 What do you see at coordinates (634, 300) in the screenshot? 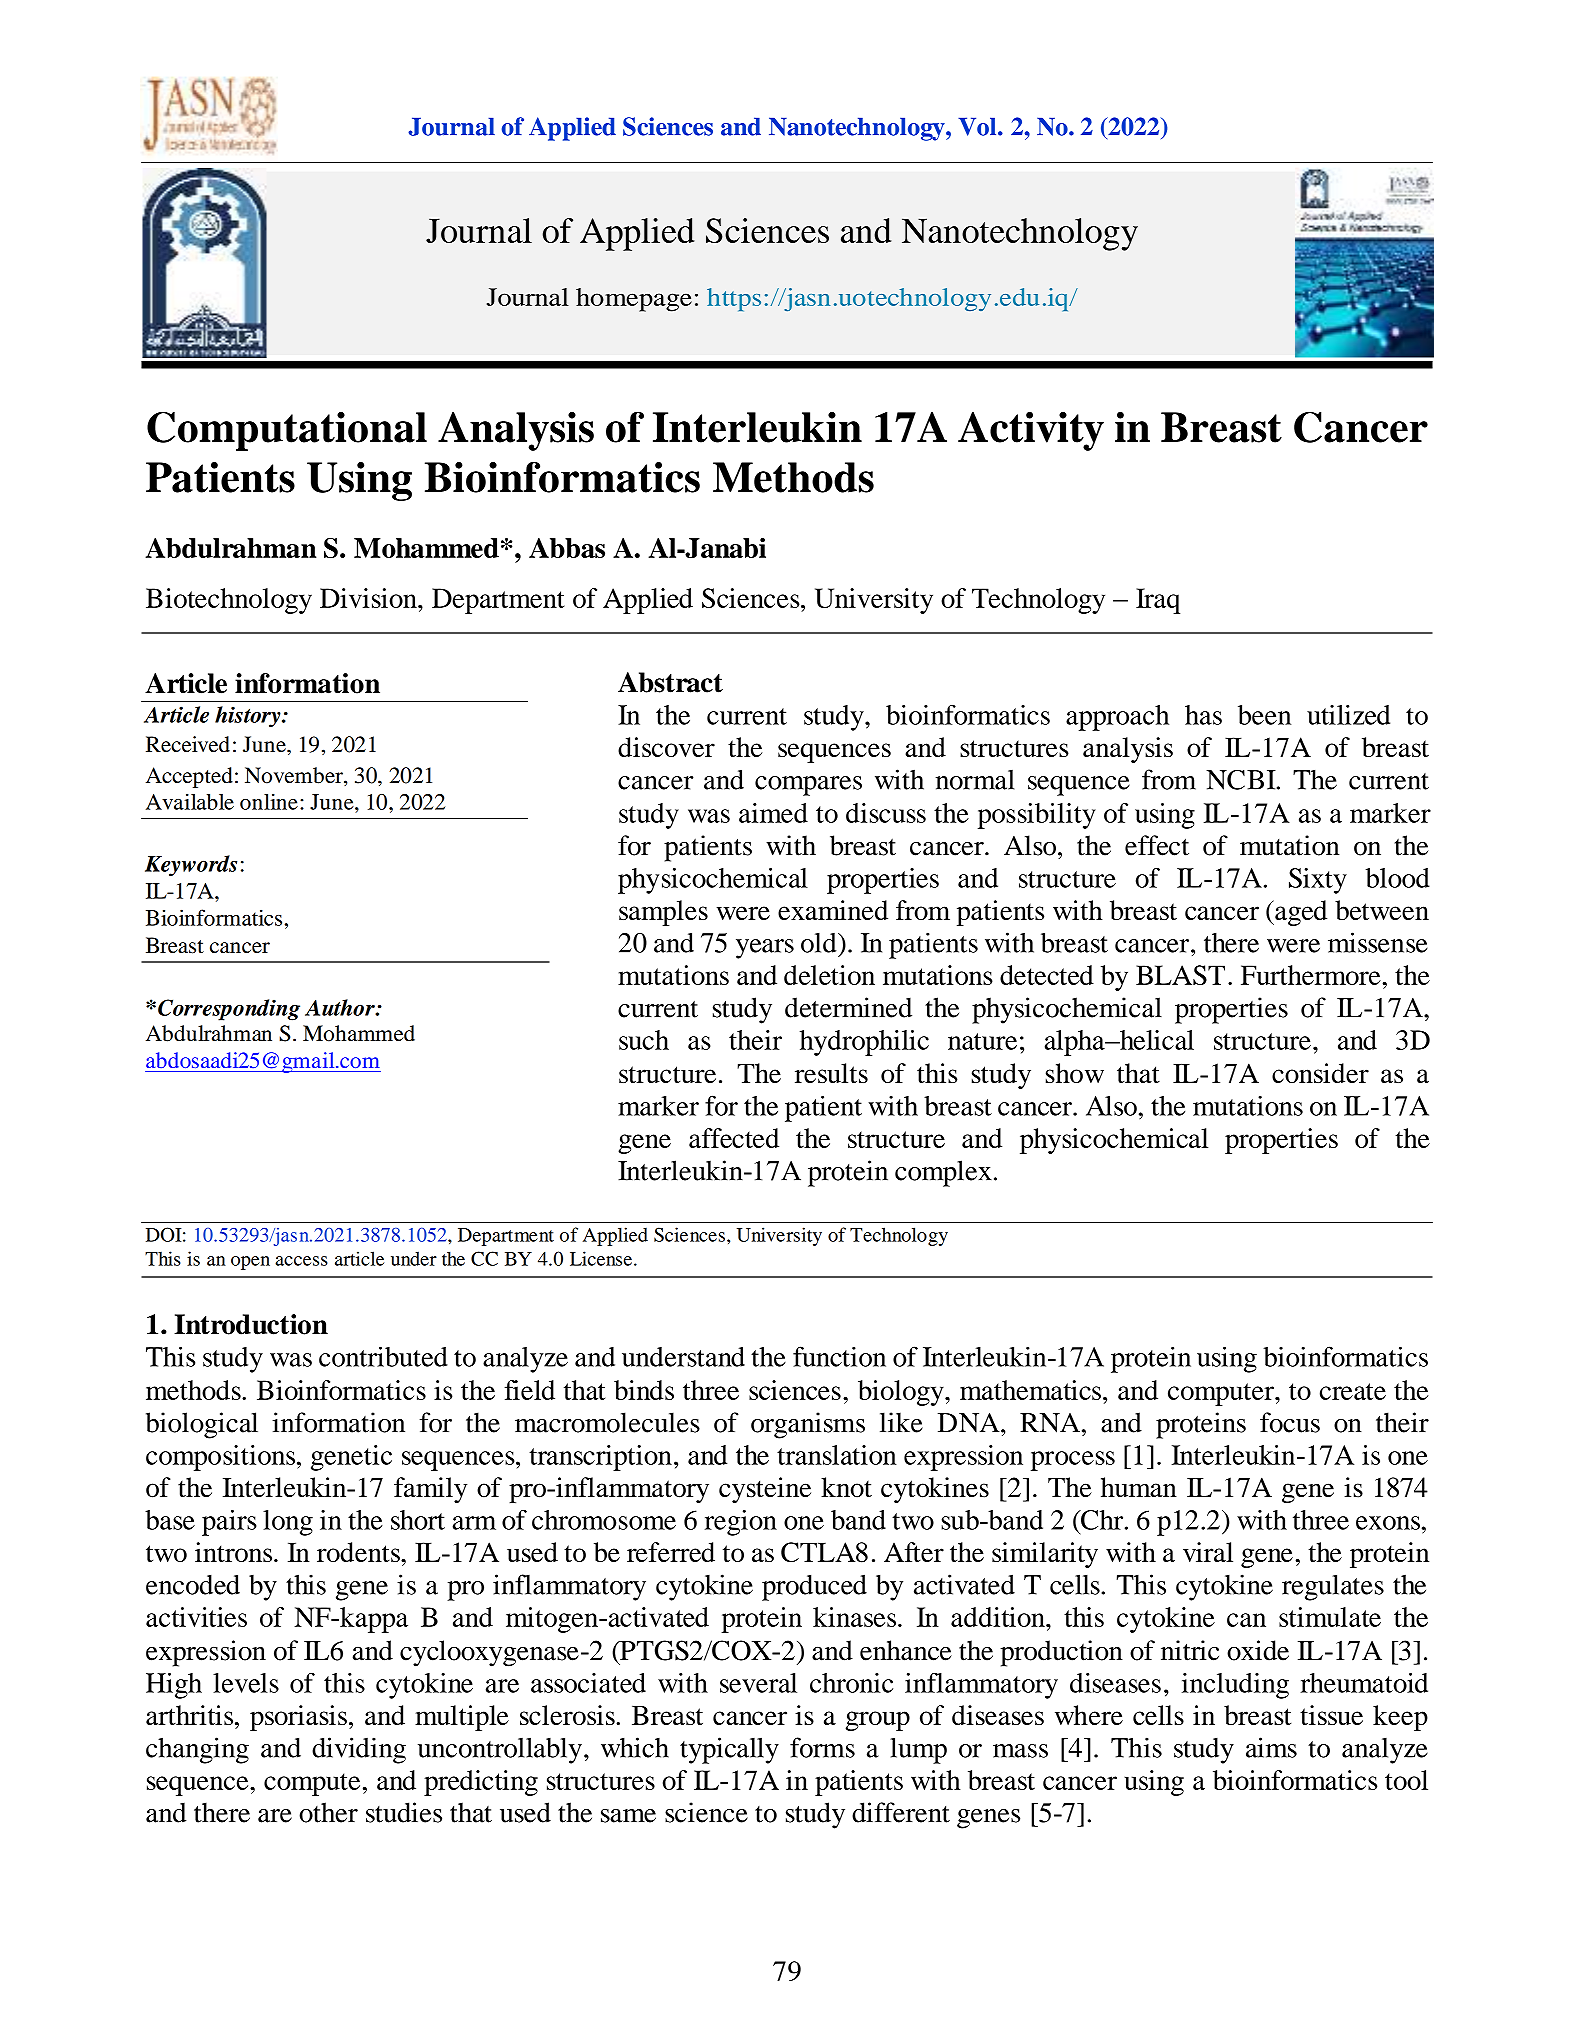
I see `homepage` at bounding box center [634, 300].
